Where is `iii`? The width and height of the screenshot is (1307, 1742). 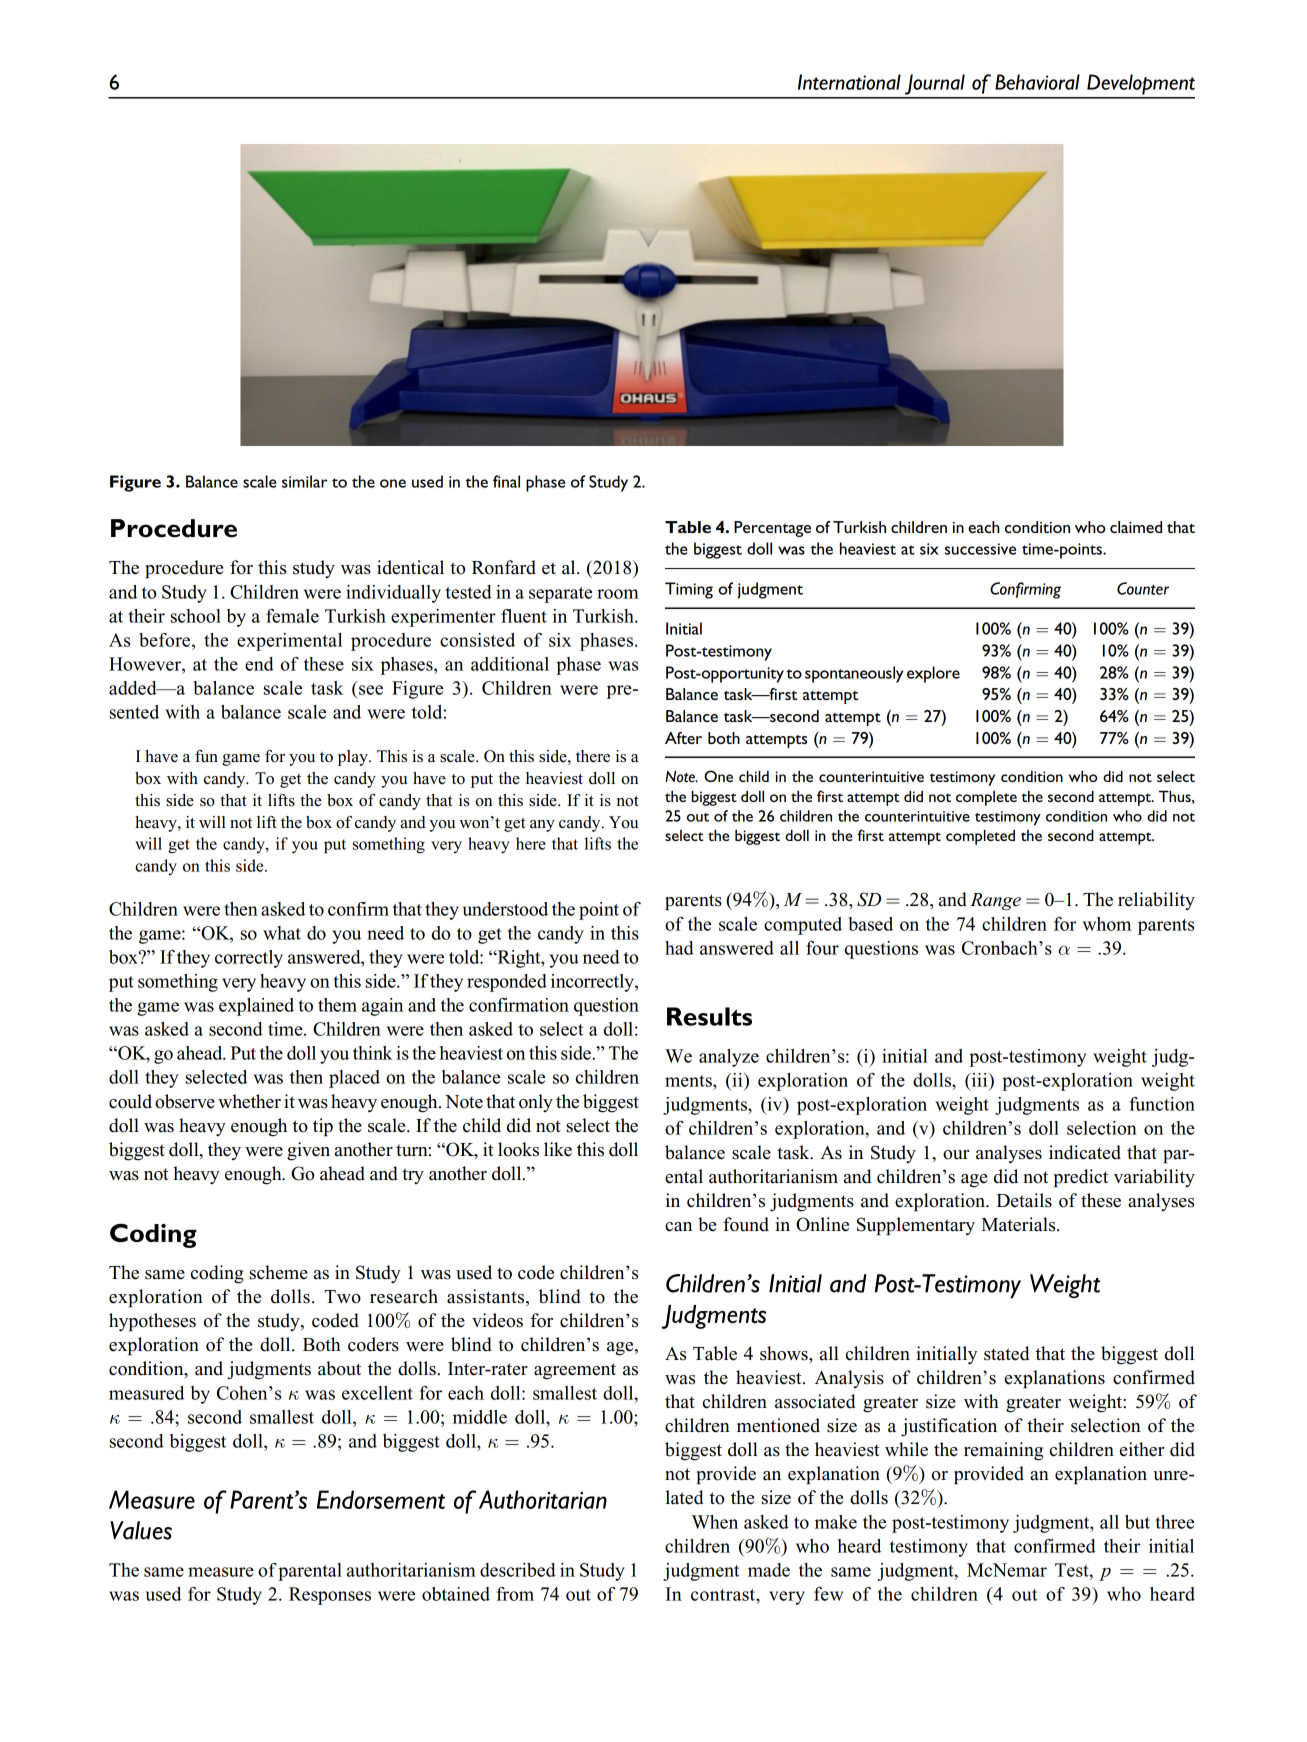
iii is located at coordinates (979, 1080).
